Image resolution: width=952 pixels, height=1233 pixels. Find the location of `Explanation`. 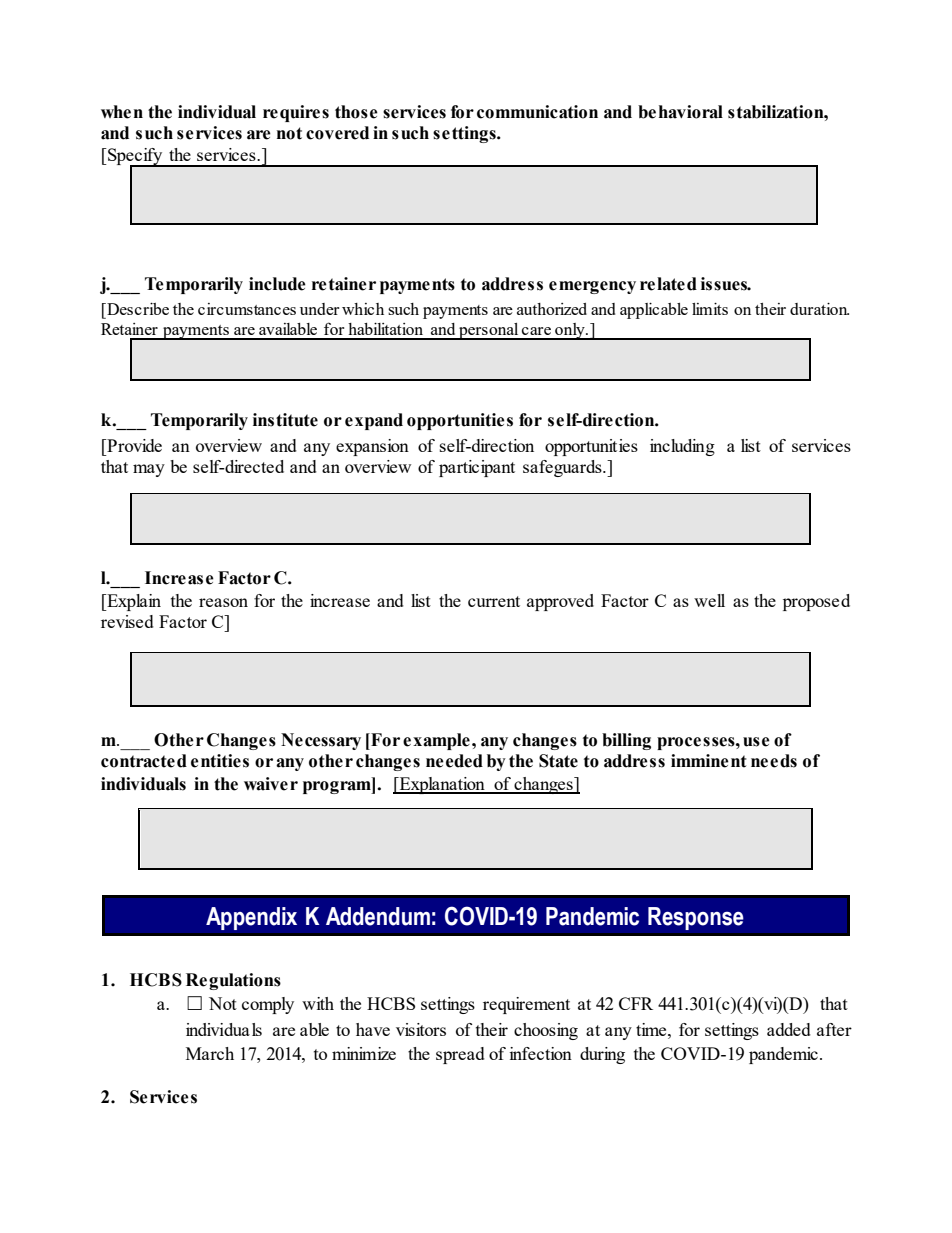

Explanation is located at coordinates (442, 785).
